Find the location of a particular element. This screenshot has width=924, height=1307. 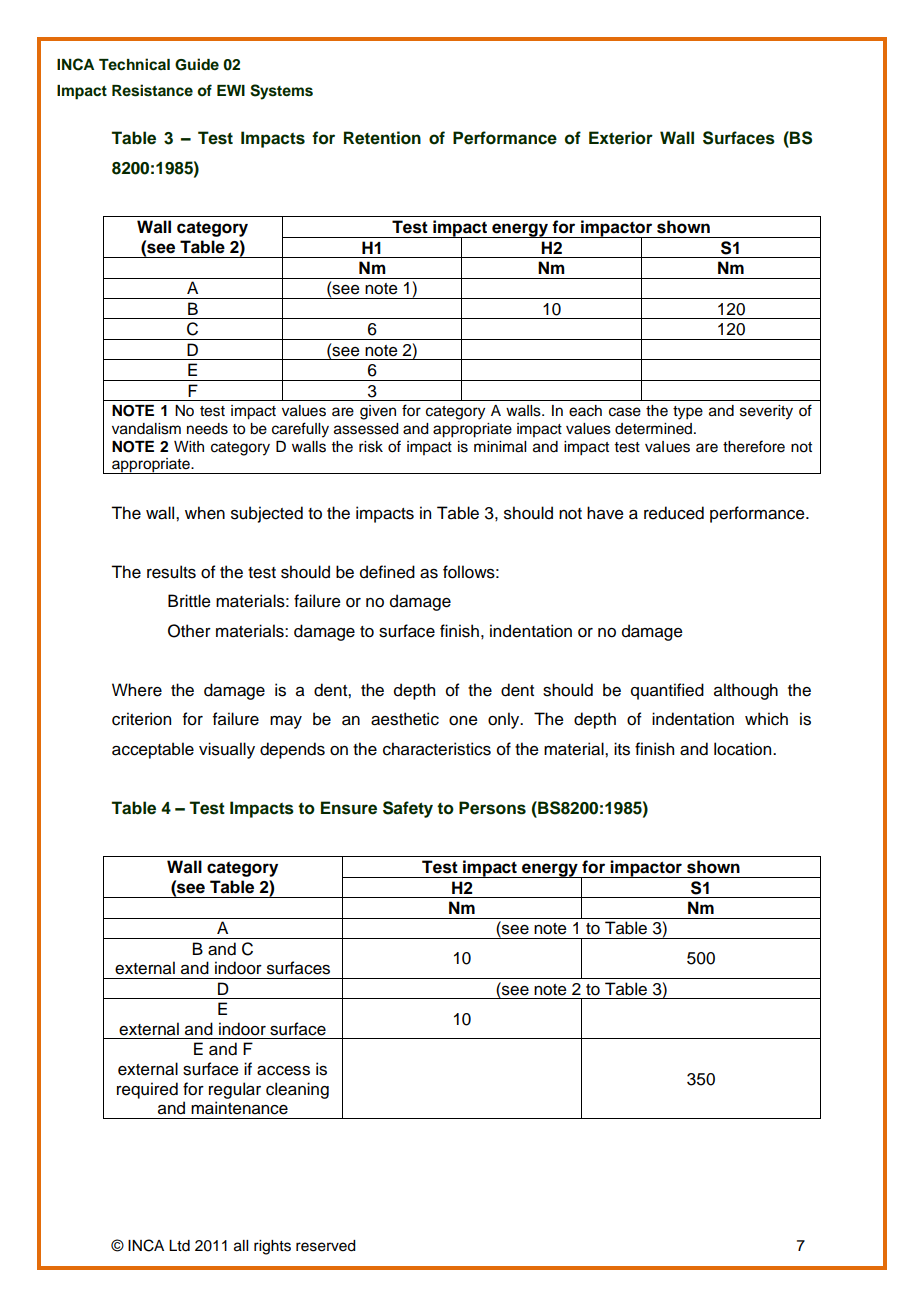

Guide is located at coordinates (197, 64).
